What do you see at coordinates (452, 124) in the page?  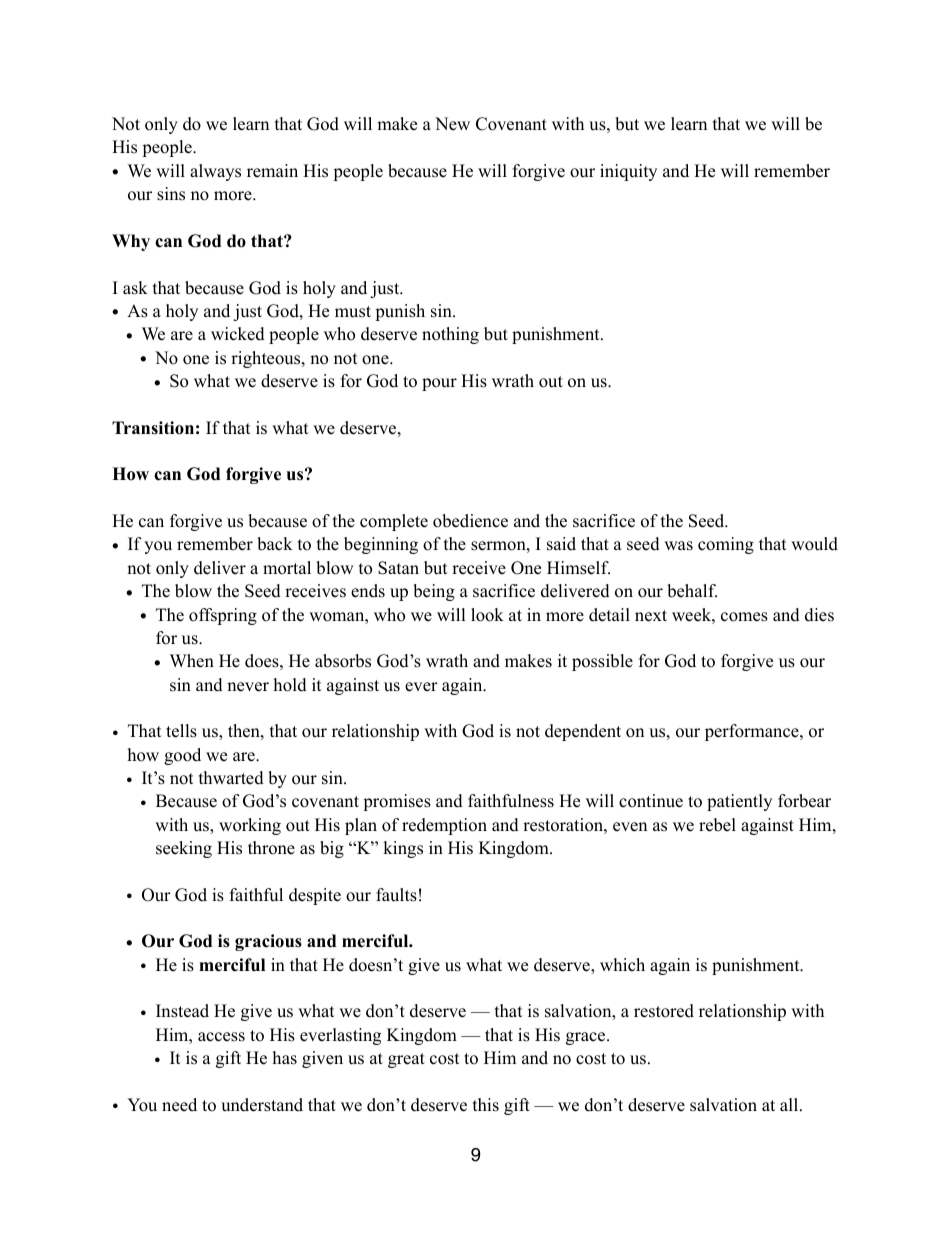 I see `New` at bounding box center [452, 124].
